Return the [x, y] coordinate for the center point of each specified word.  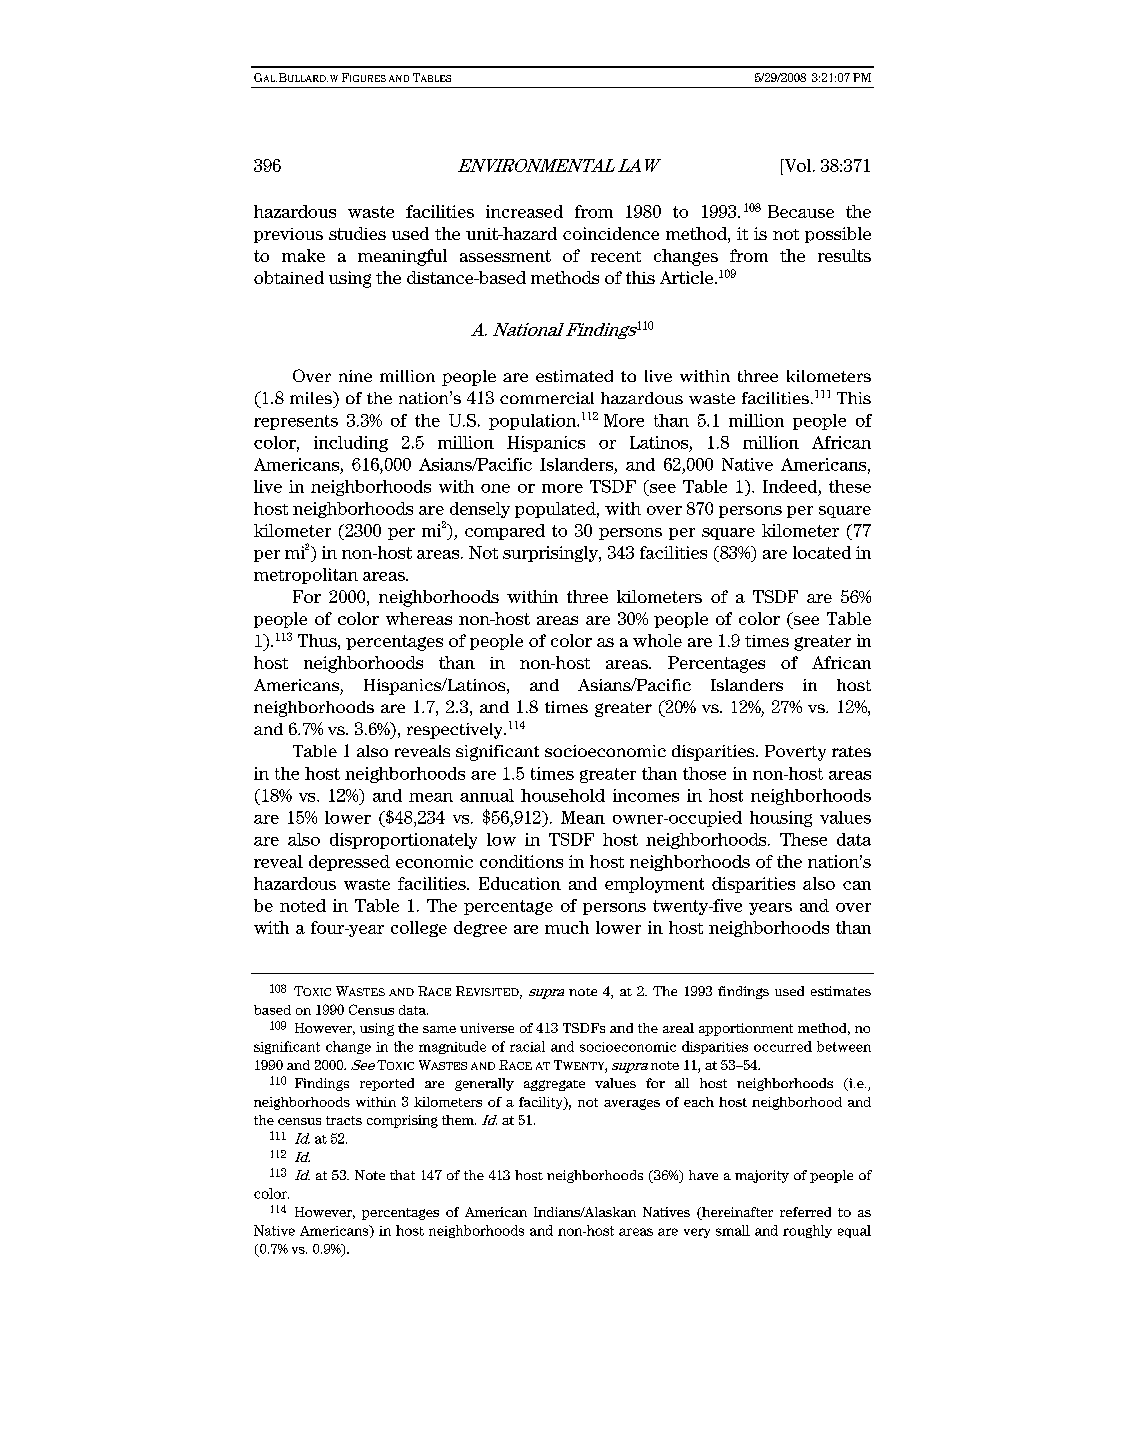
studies [357, 233]
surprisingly [551, 554]
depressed [349, 863]
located [822, 552]
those [704, 773]
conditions [521, 861]
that [402, 1175]
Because [801, 211]
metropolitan [306, 576]
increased [524, 211]
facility [542, 1103]
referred [805, 1212]
